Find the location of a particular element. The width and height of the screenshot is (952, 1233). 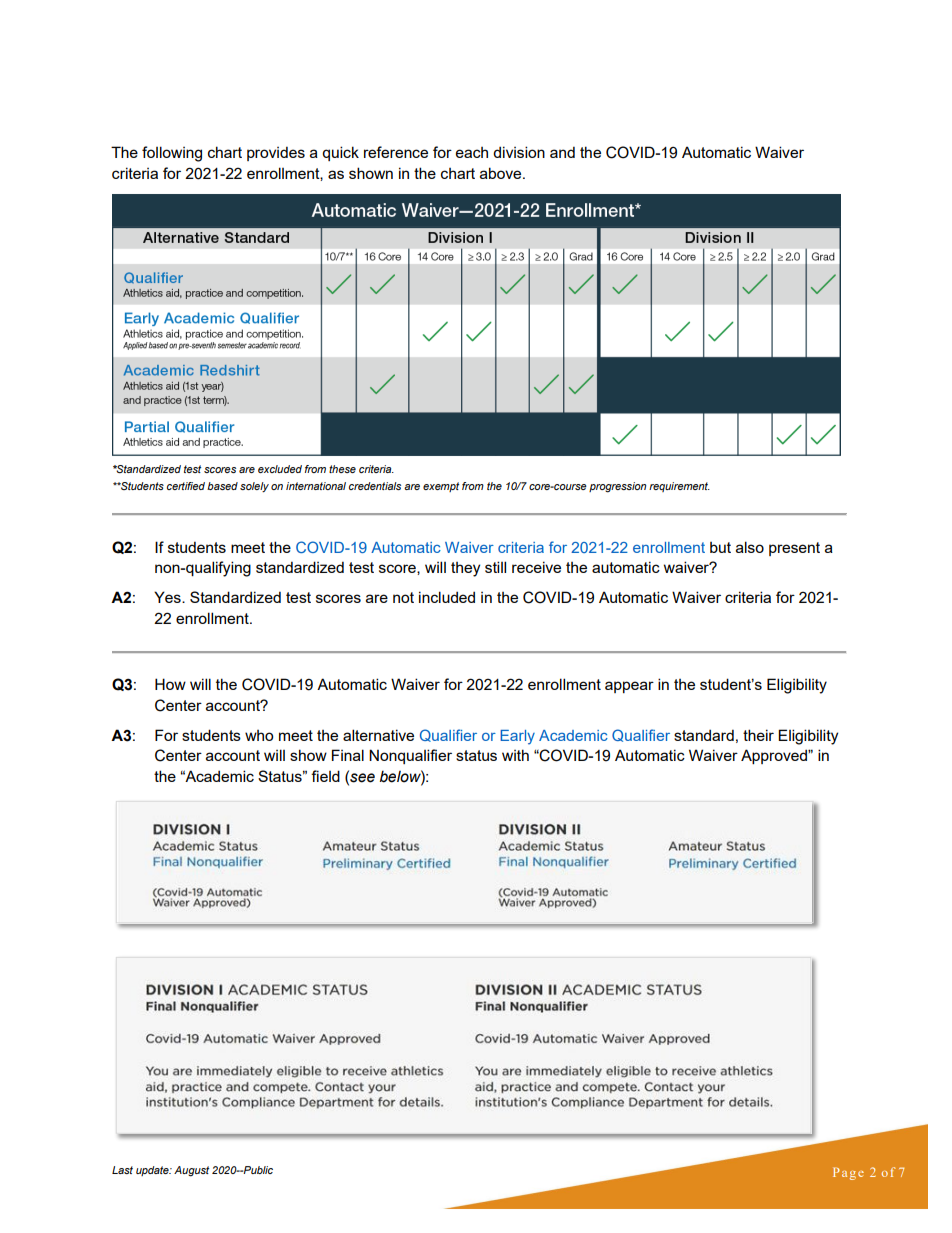

update is located at coordinates (153, 1171).
